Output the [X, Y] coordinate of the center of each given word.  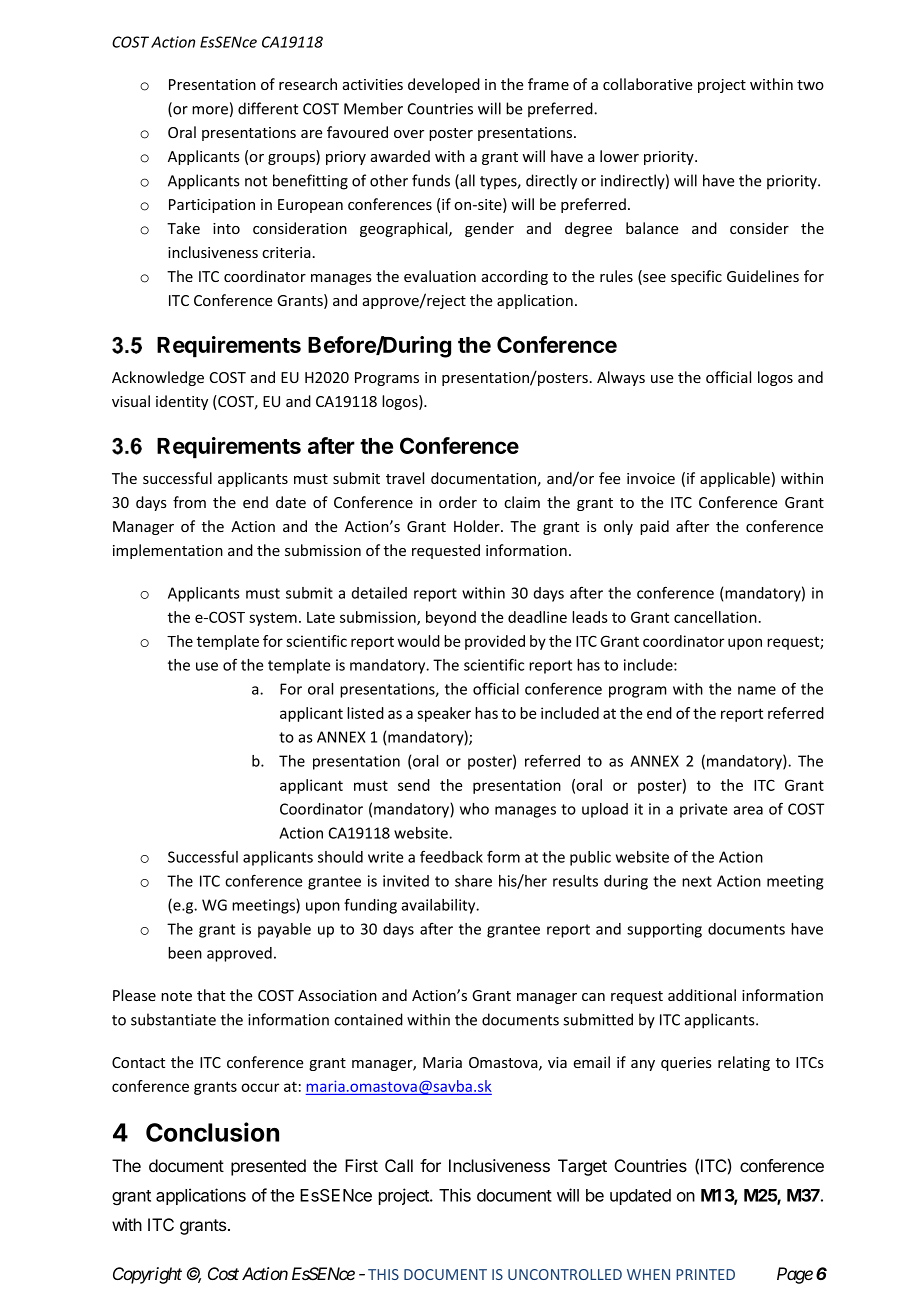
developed [444, 85]
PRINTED [705, 1274]
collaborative [648, 84]
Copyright [147, 1275]
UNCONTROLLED [565, 1274]
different [268, 108]
